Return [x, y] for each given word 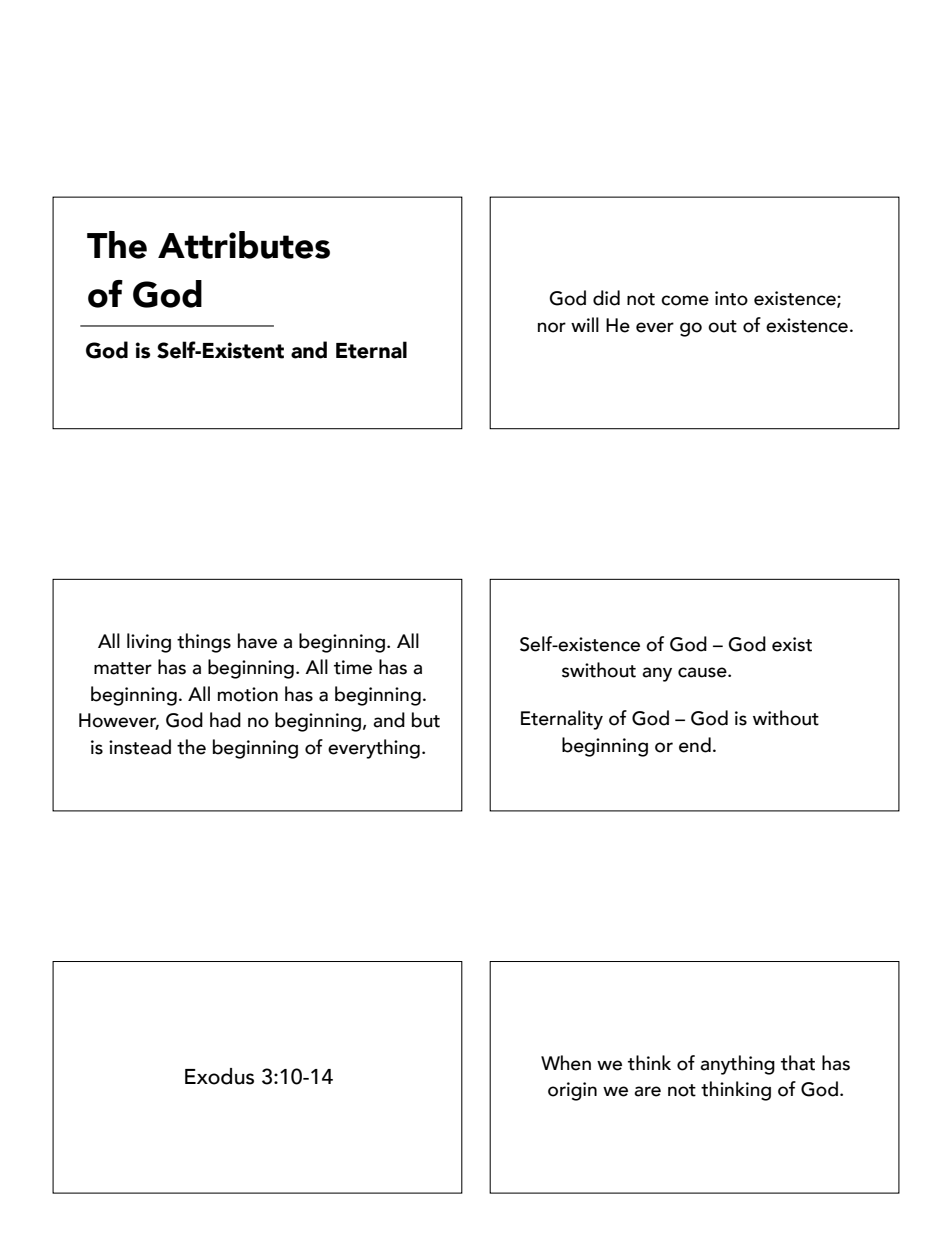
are [647, 1091]
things [204, 643]
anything [737, 1065]
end [695, 745]
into [731, 298]
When [566, 1063]
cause [703, 672]
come [685, 300]
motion [248, 694]
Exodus [219, 1076]
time [353, 667]
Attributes [244, 245]
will [585, 324]
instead [140, 747]
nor [552, 327]
